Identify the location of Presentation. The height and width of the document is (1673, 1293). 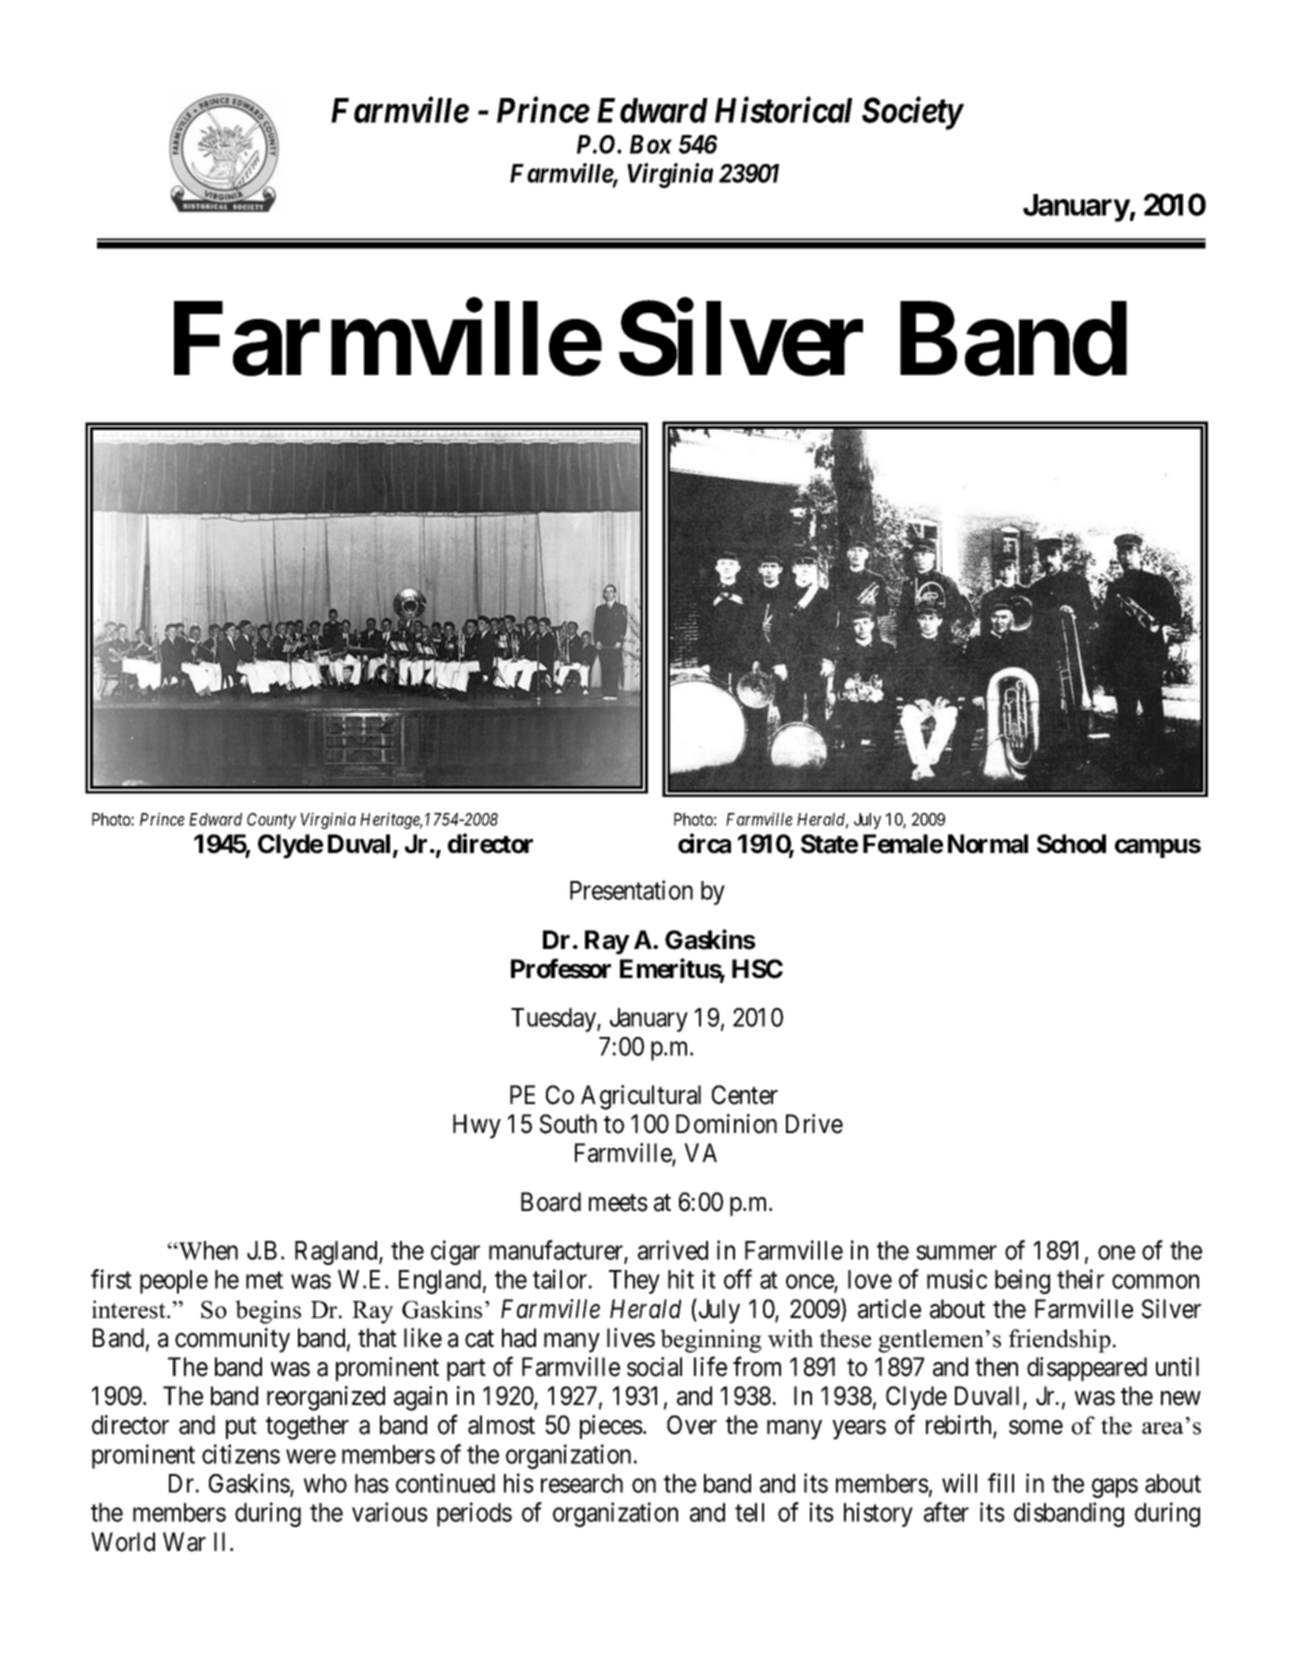
(631, 890).
